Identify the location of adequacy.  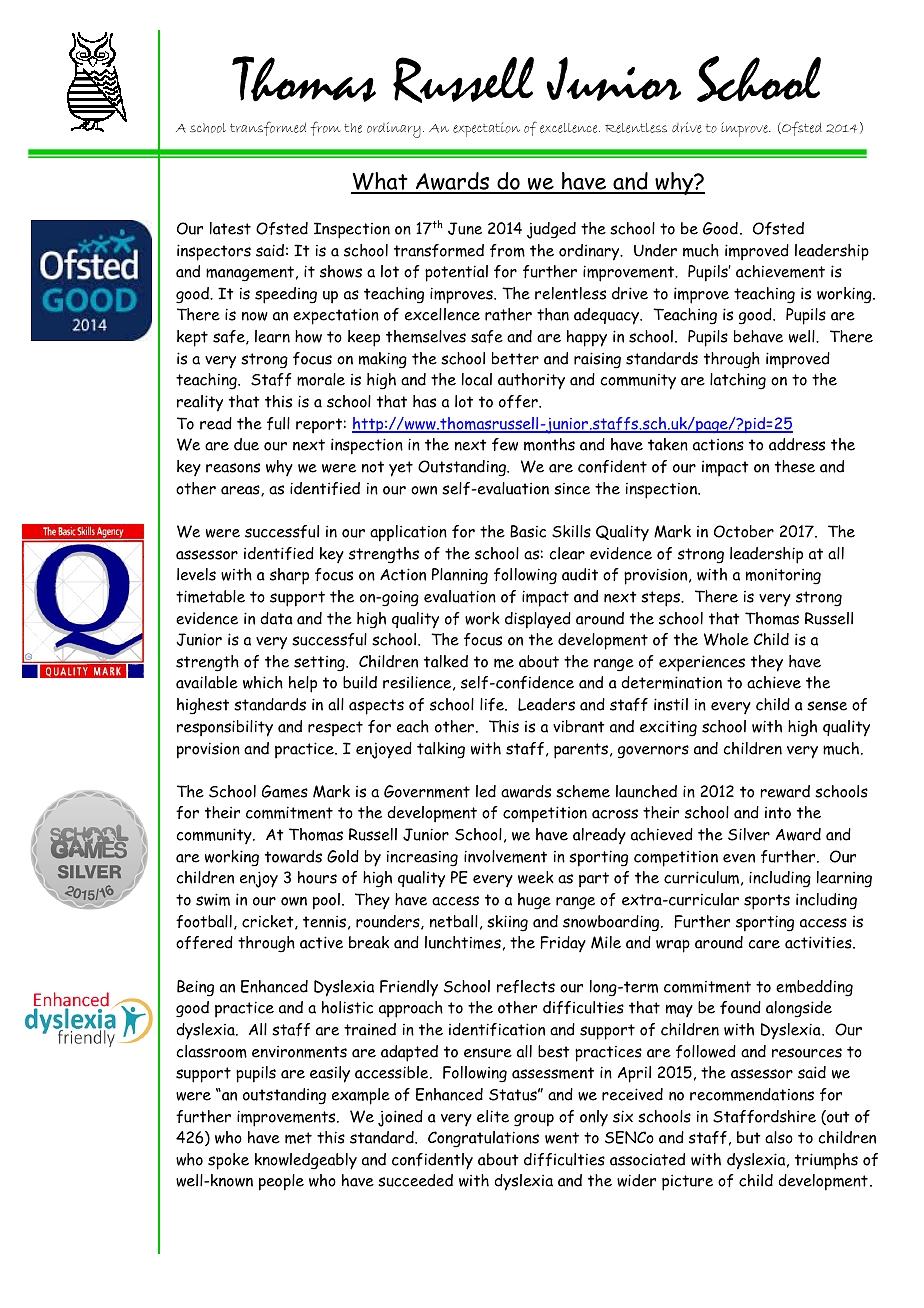
(608, 316).
